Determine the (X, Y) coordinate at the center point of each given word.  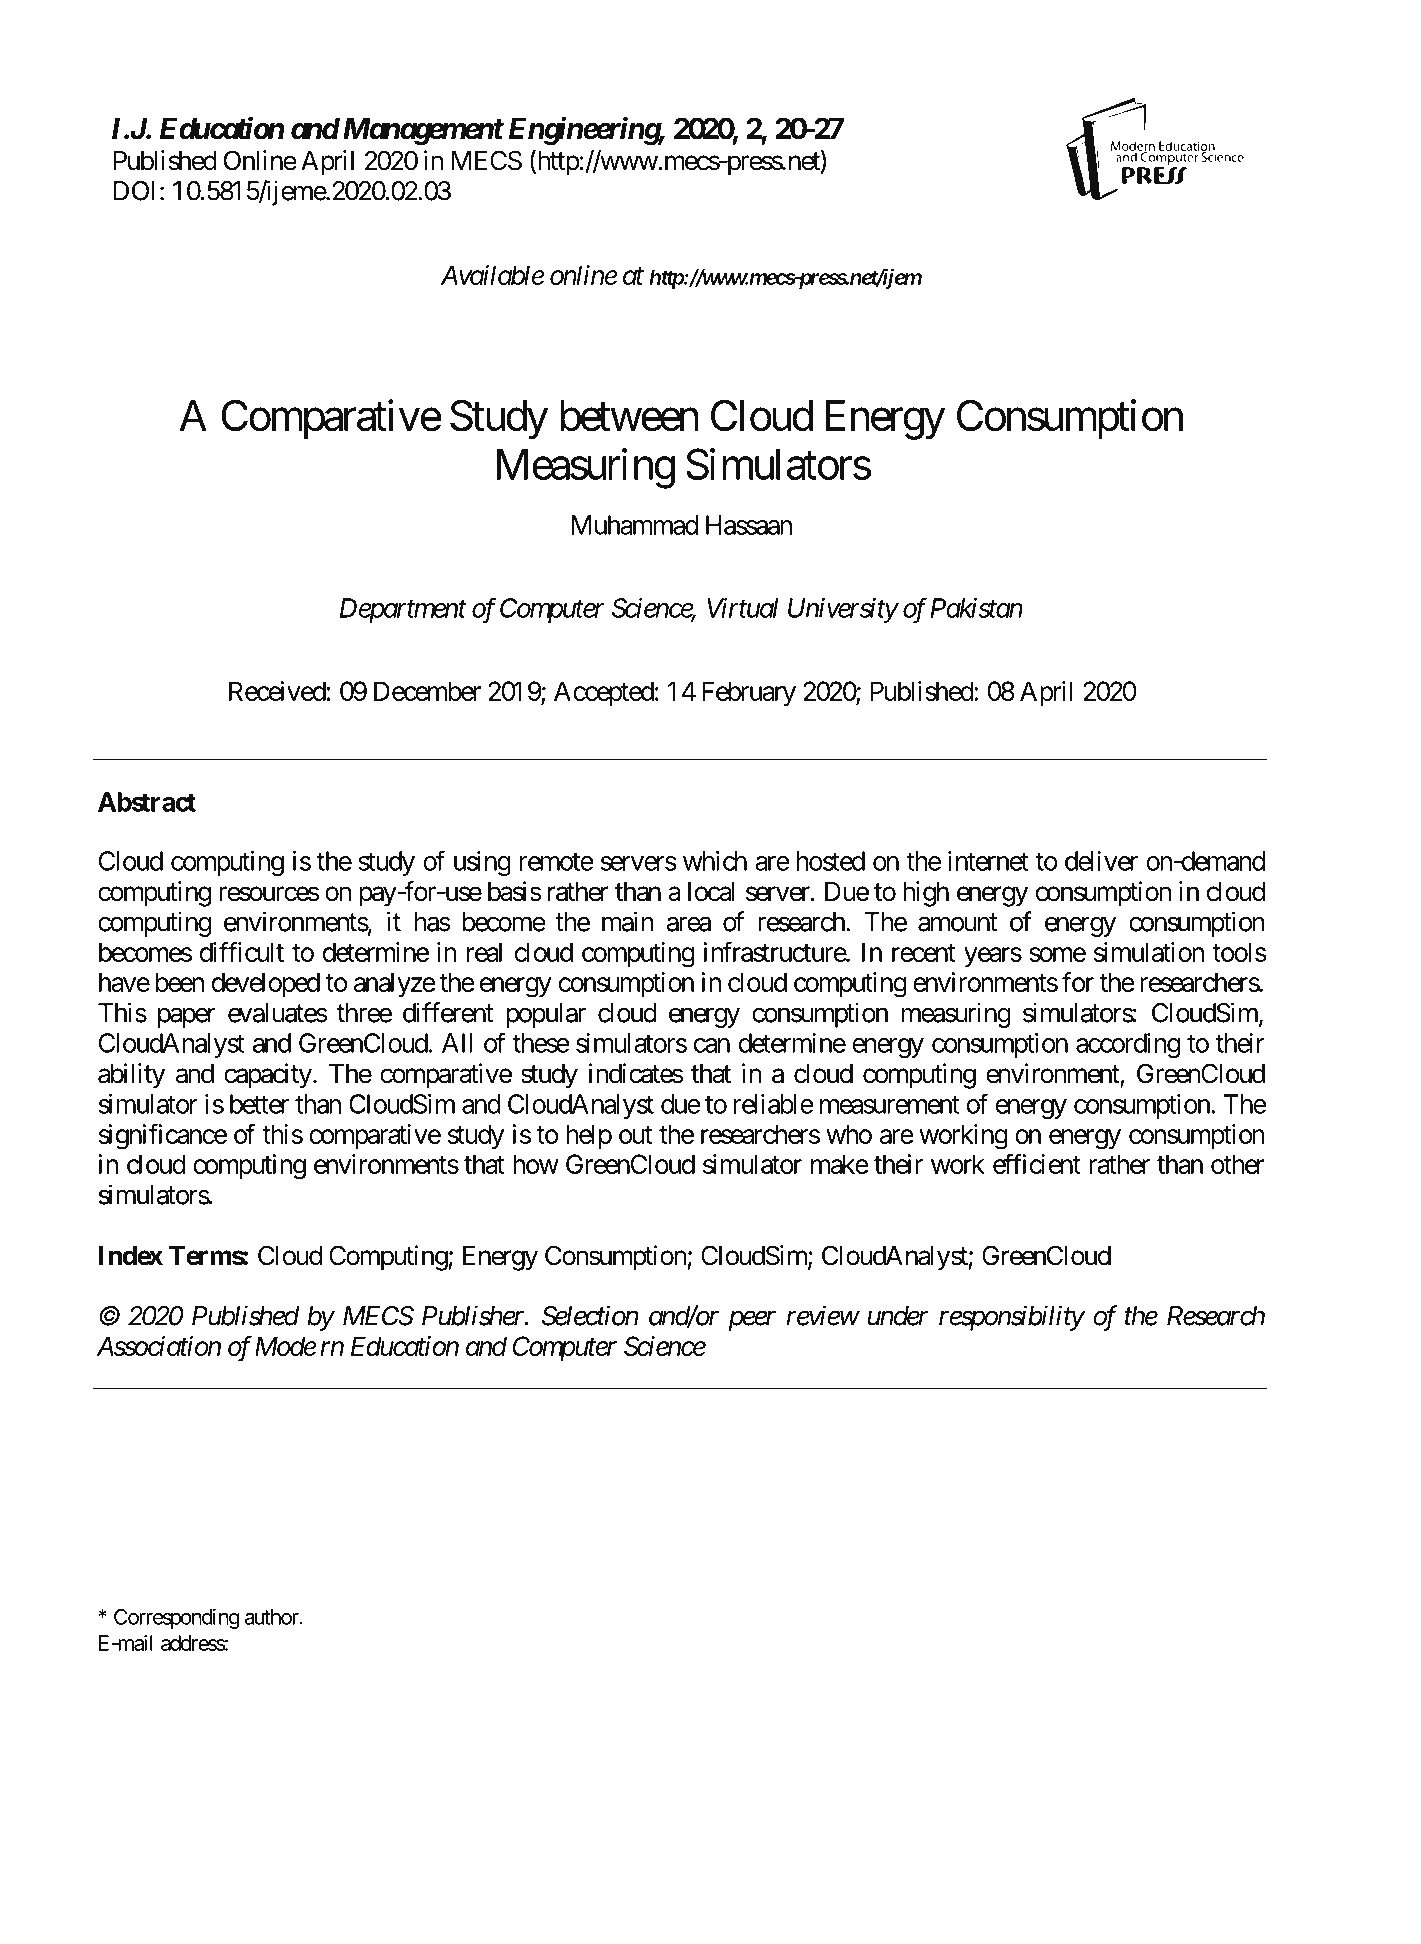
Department (403, 610)
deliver (1101, 861)
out (635, 1135)
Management (423, 132)
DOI (134, 191)
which (715, 861)
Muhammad (635, 525)
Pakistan (976, 608)
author (273, 1617)
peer (752, 1321)
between (629, 416)
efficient (1037, 1163)
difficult (242, 951)
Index (131, 1256)
